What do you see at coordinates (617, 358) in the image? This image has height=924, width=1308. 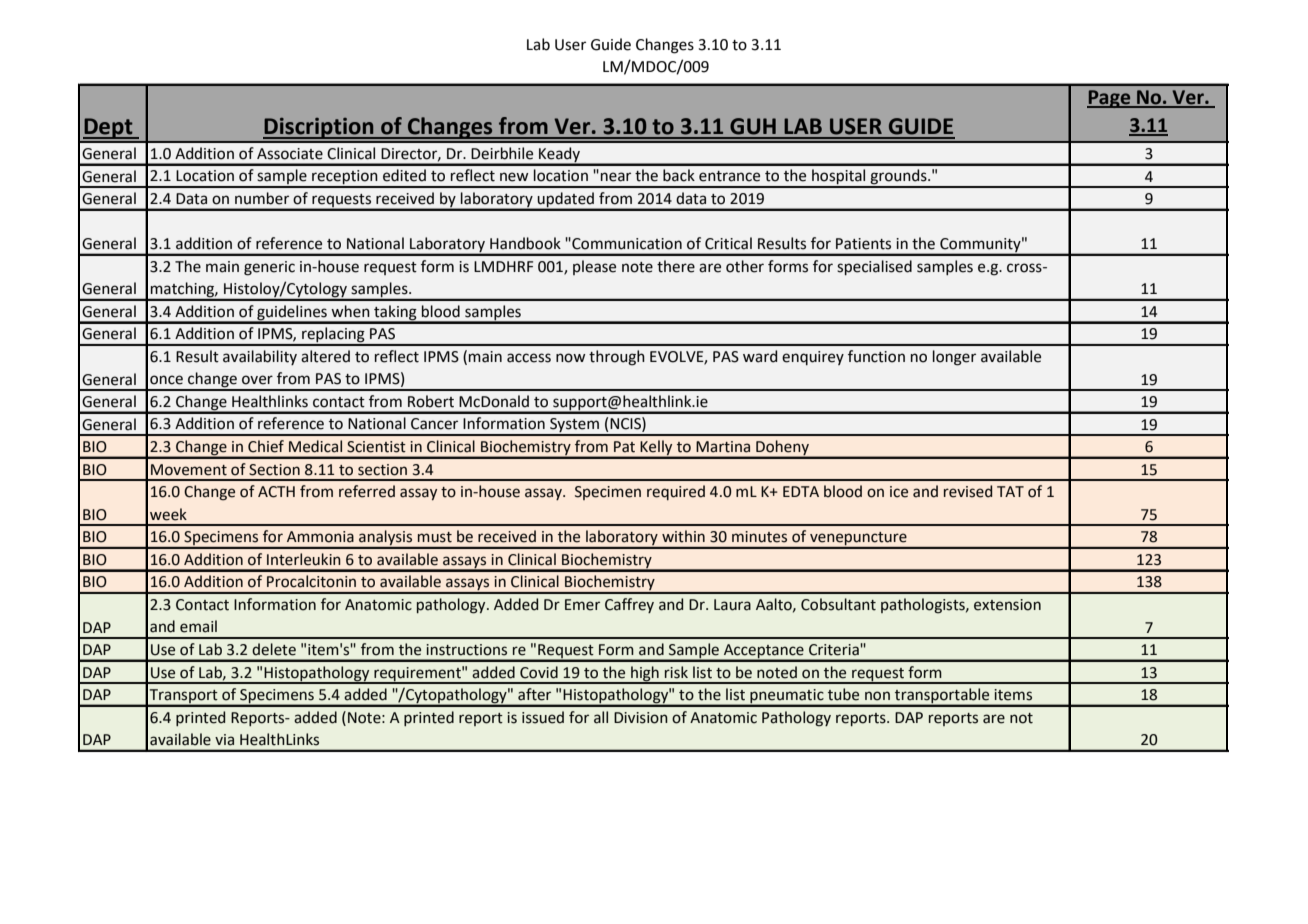 I see `through` at bounding box center [617, 358].
